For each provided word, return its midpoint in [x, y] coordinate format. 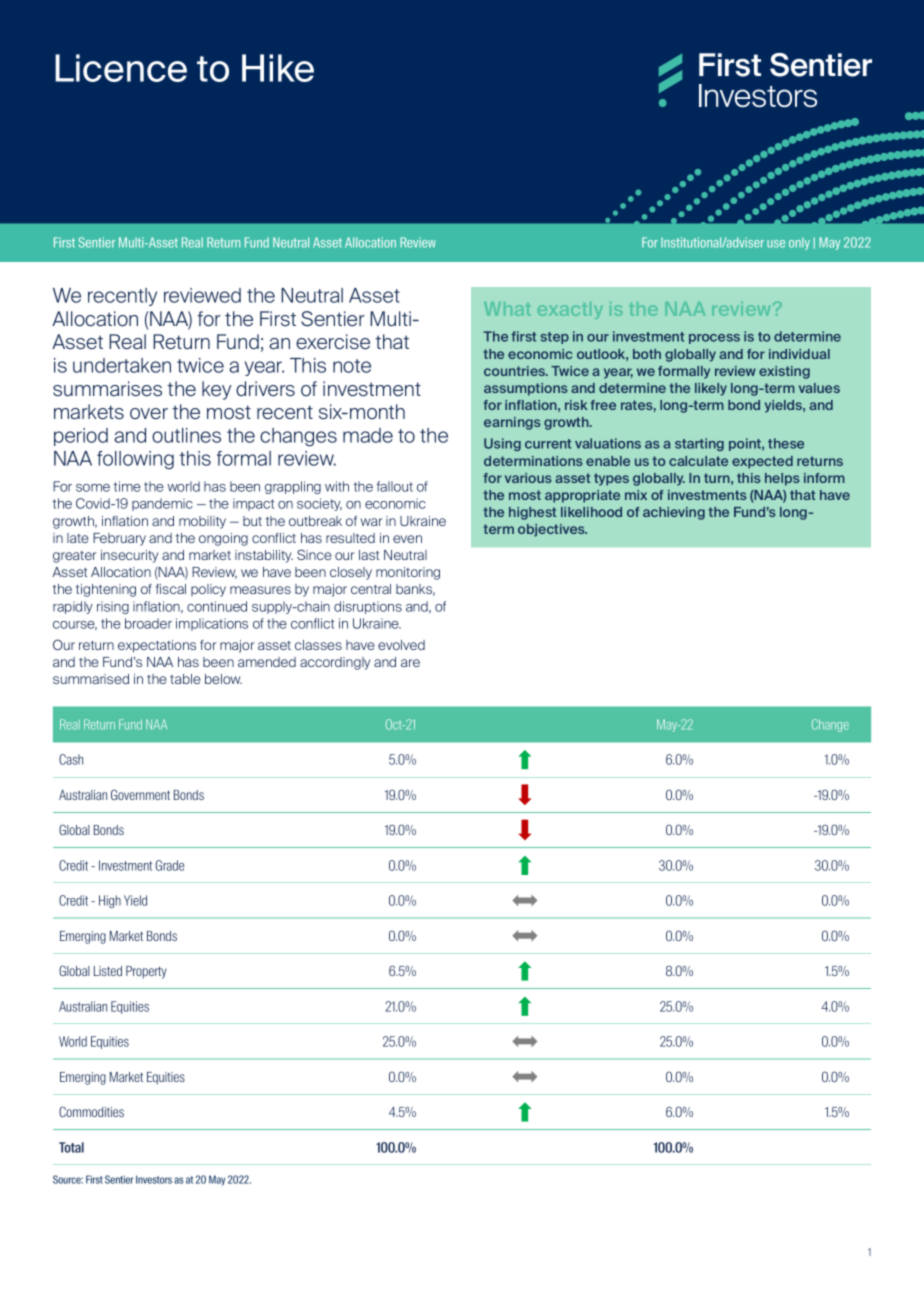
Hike [278, 68]
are [410, 663]
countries [516, 371]
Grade [169, 865]
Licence [121, 68]
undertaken [122, 365]
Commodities [91, 1111]
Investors [154, 1179]
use [776, 244]
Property [146, 972]
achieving [674, 513]
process [714, 339]
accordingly [335, 663]
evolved [401, 645]
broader [148, 623]
